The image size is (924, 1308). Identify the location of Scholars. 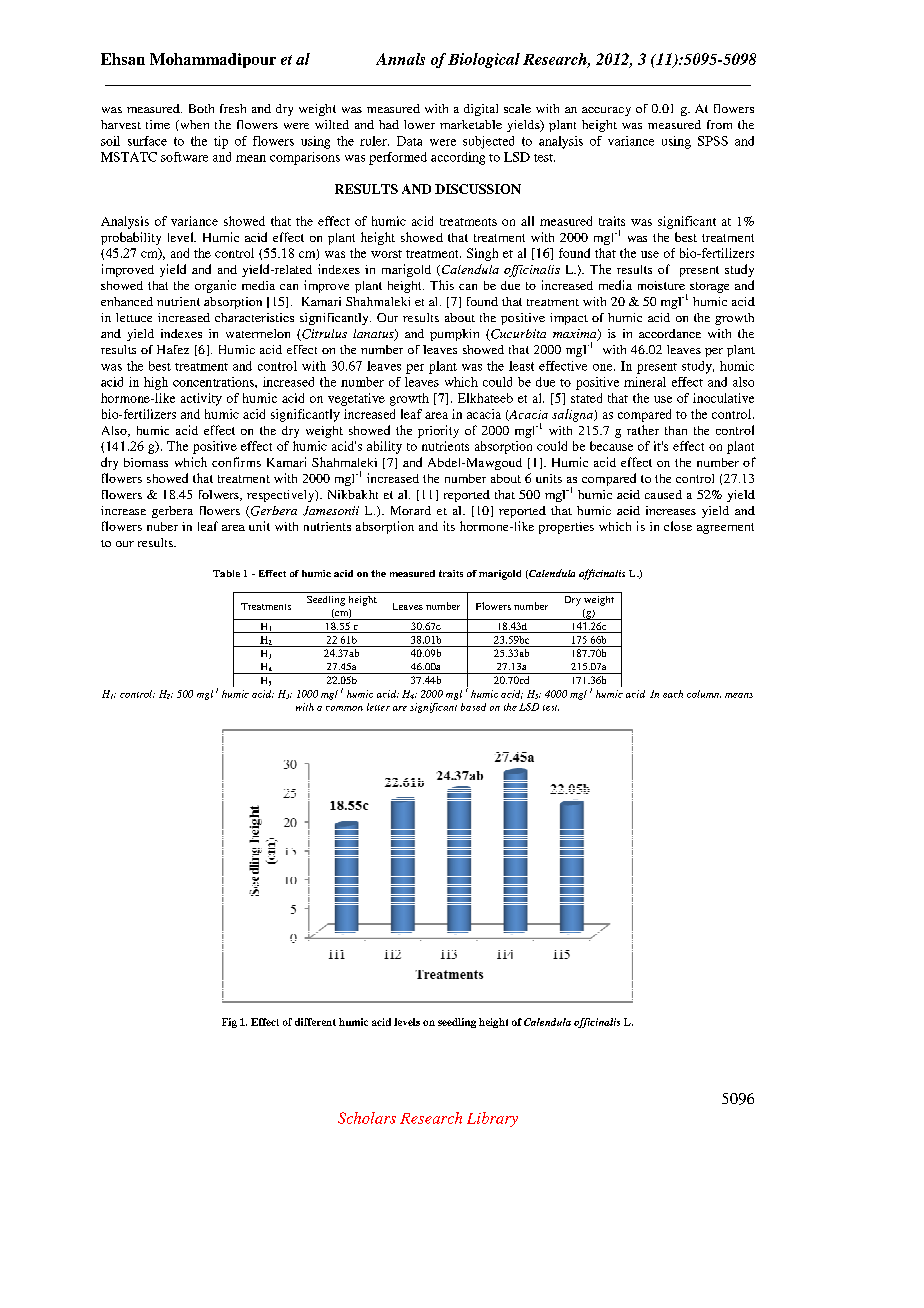
(367, 1118).
